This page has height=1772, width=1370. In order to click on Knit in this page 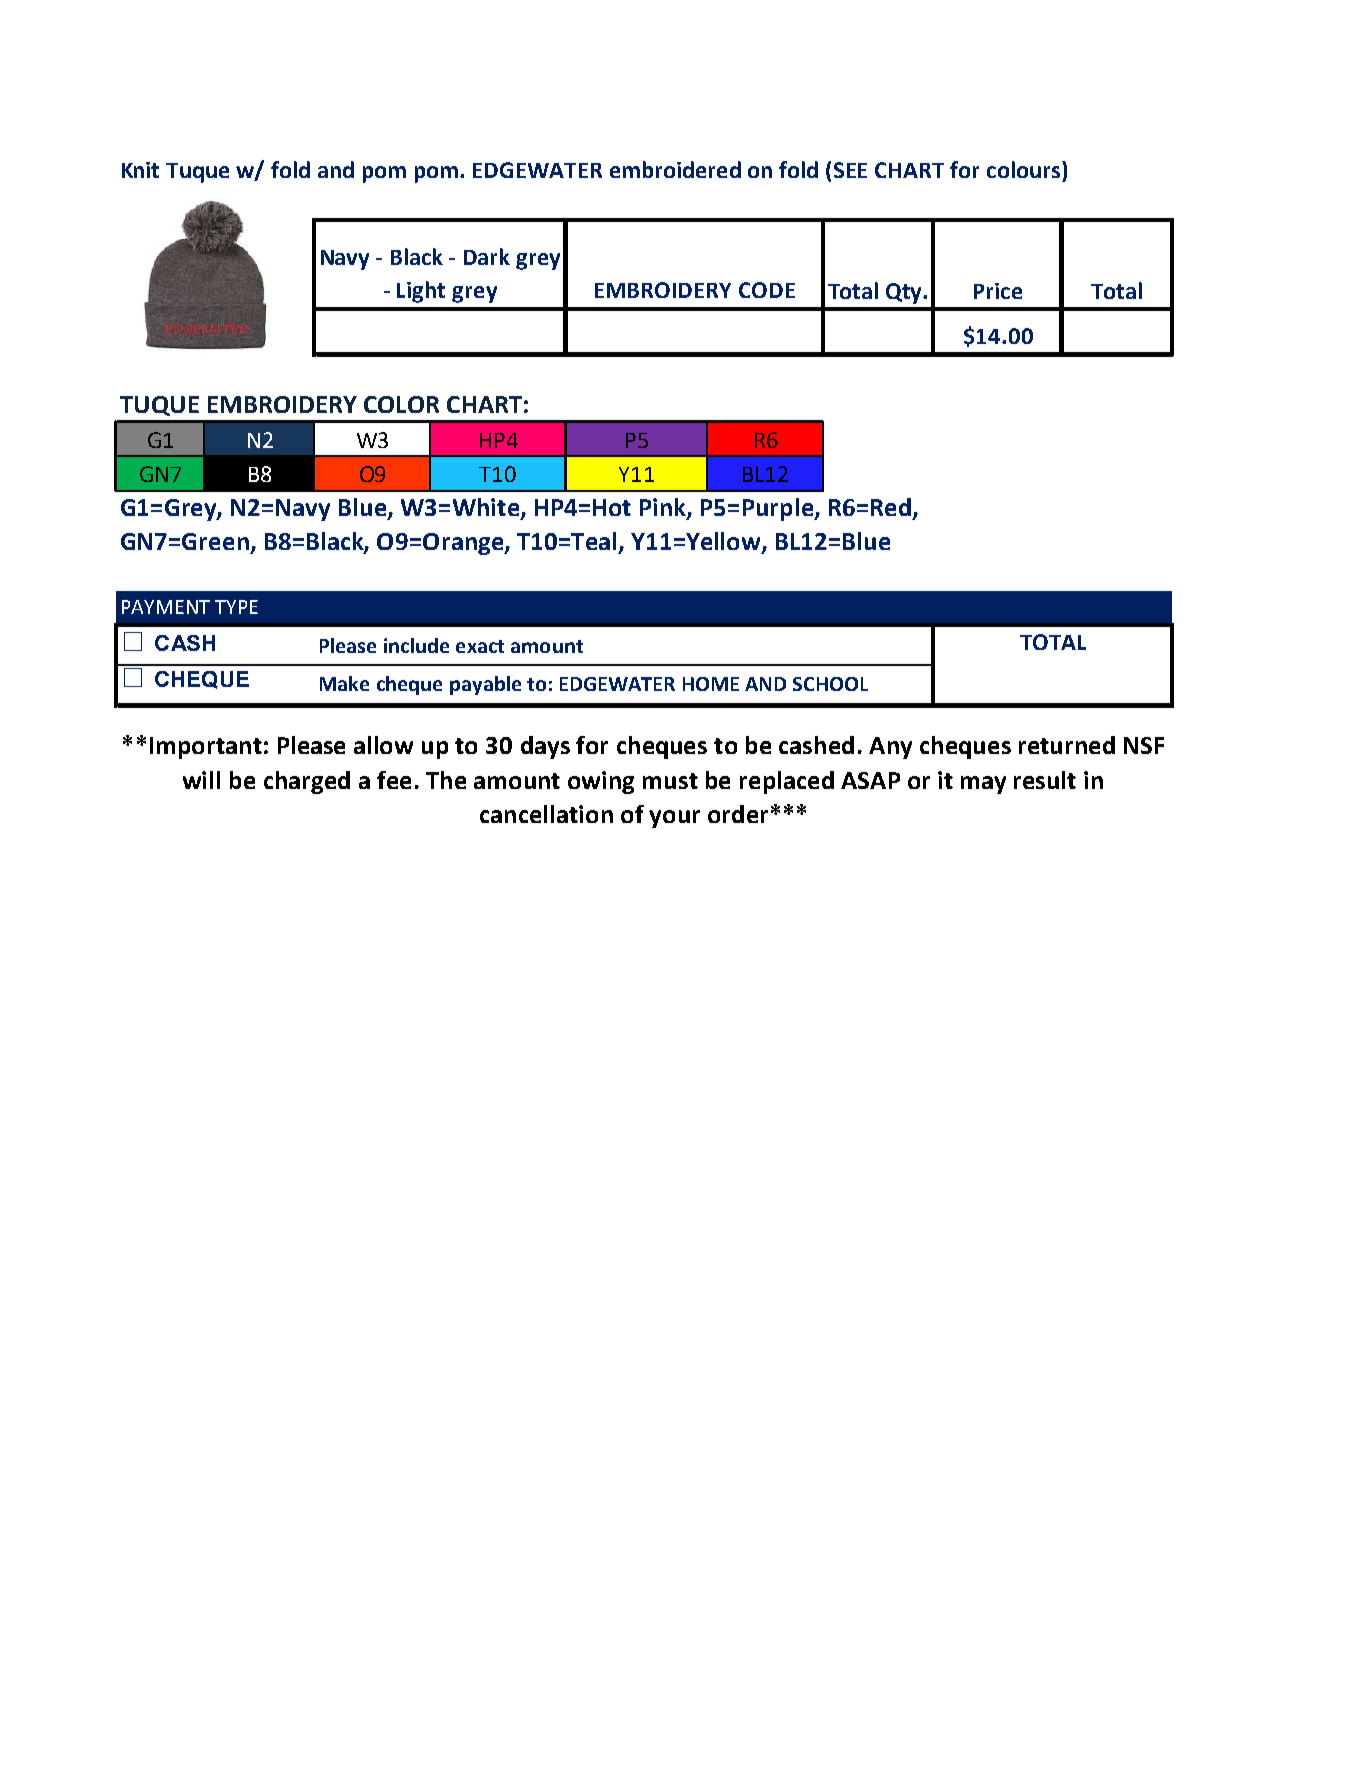, I will do `click(140, 170)`.
